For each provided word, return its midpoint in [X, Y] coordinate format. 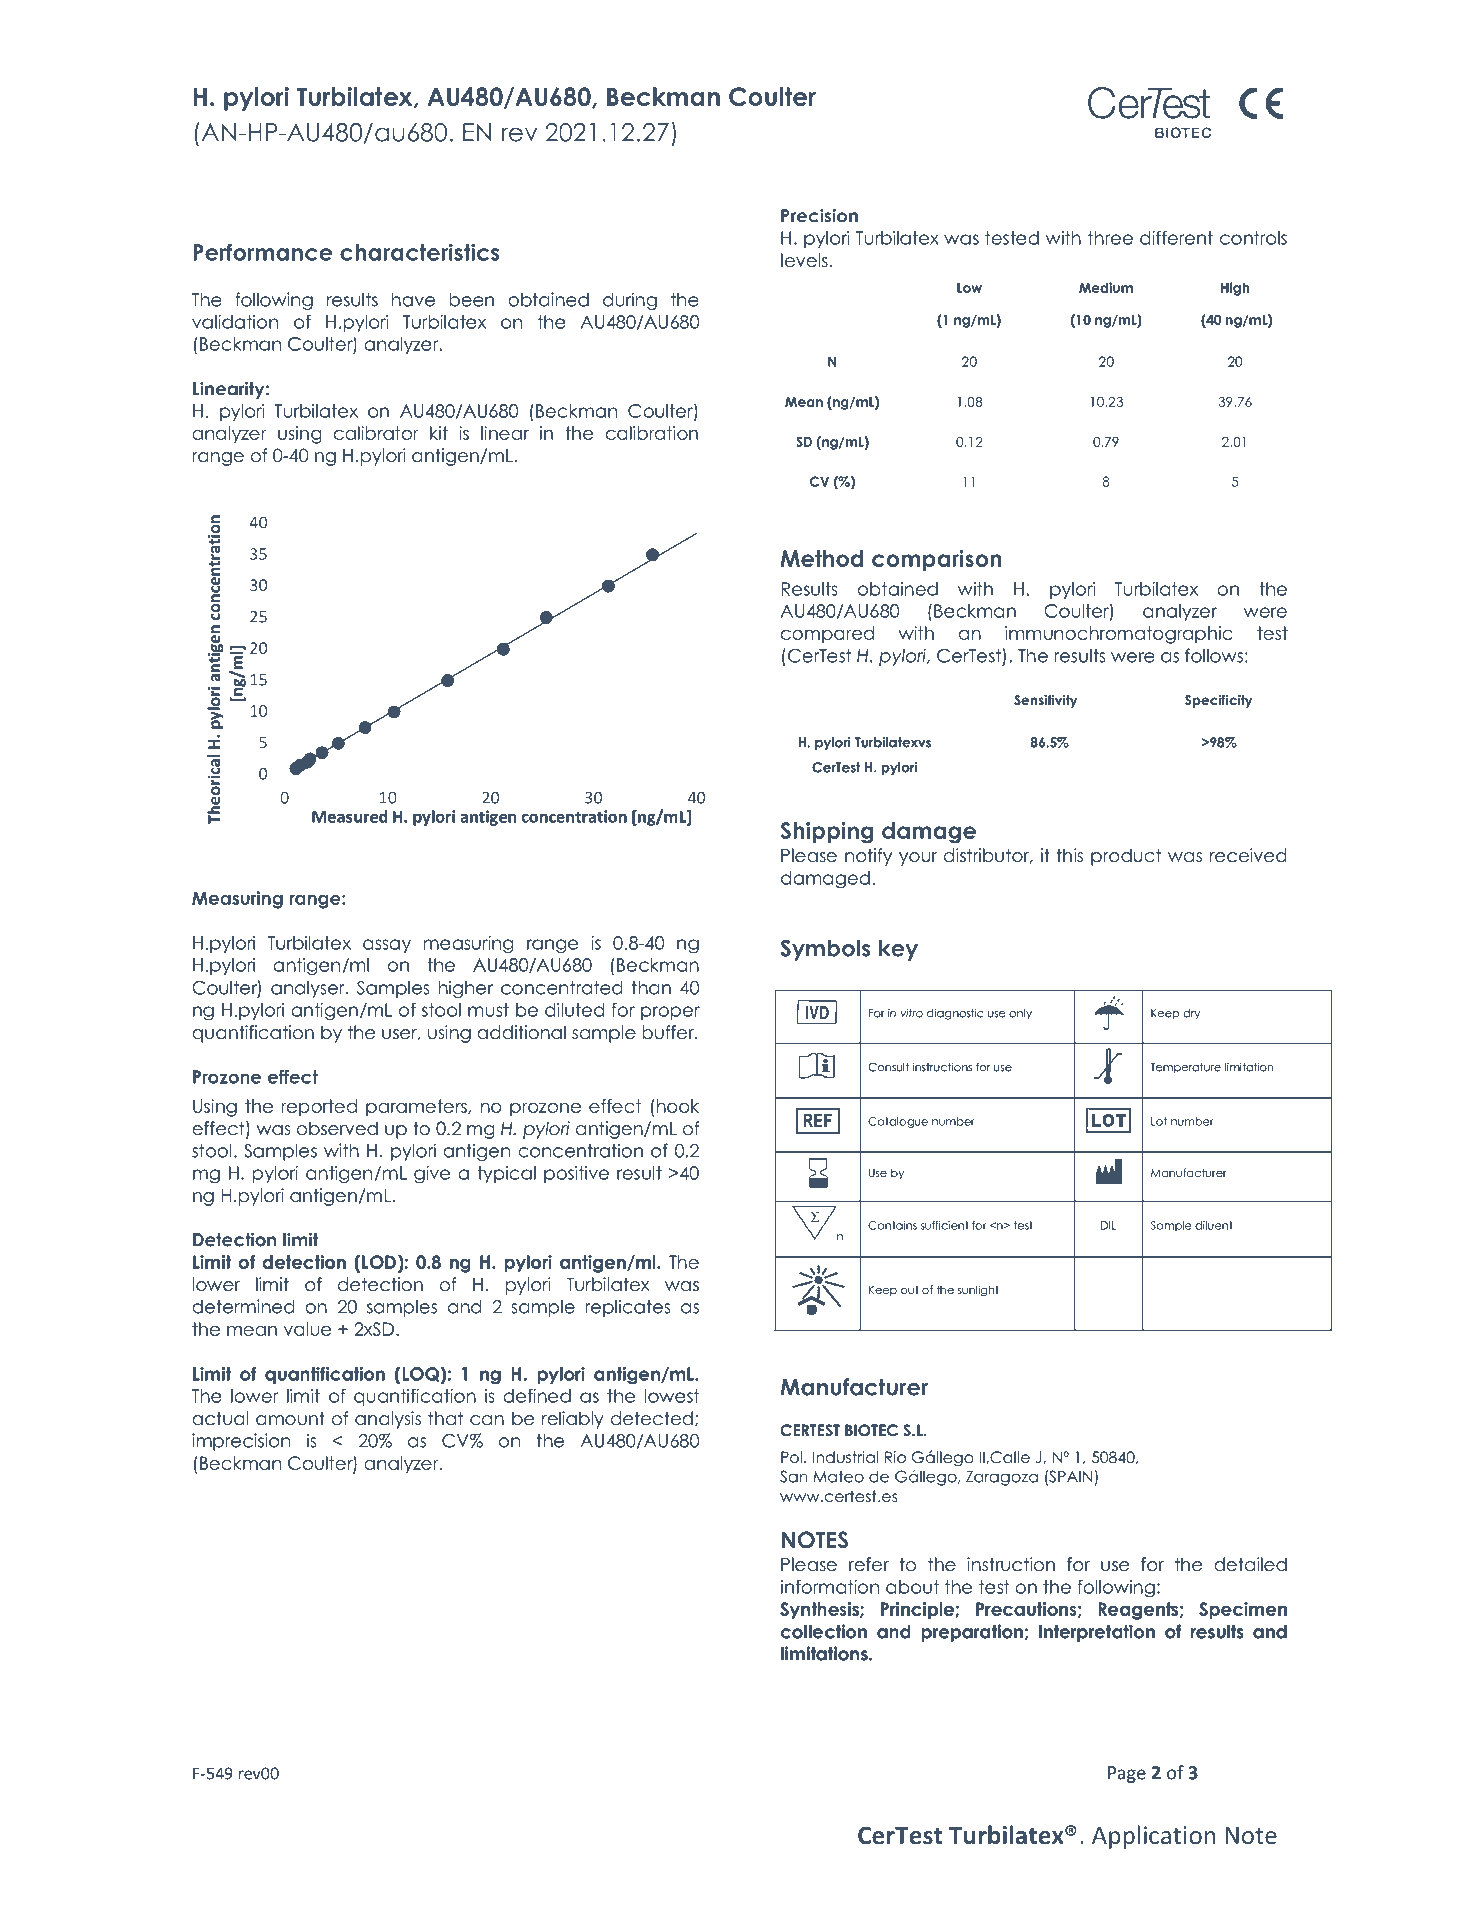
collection [823, 1631]
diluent [1214, 1225]
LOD [379, 1262]
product [1126, 857]
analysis [388, 1420]
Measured [349, 816]
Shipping [827, 833]
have [413, 299]
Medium [1106, 287]
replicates [628, 1308]
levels [804, 260]
